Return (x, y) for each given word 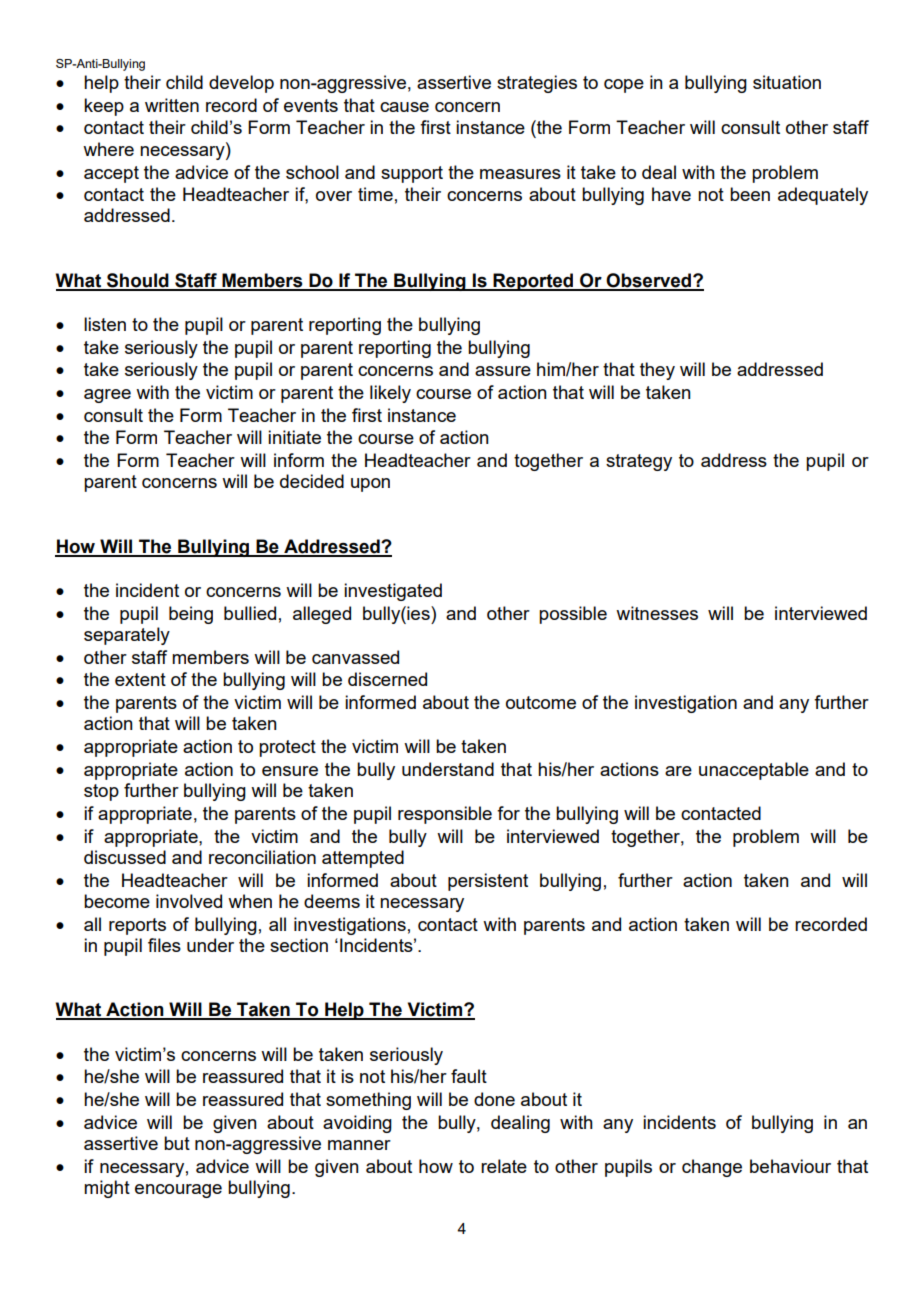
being (191, 615)
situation (787, 82)
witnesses (657, 613)
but (177, 1143)
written (172, 105)
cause (404, 107)
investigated (393, 592)
